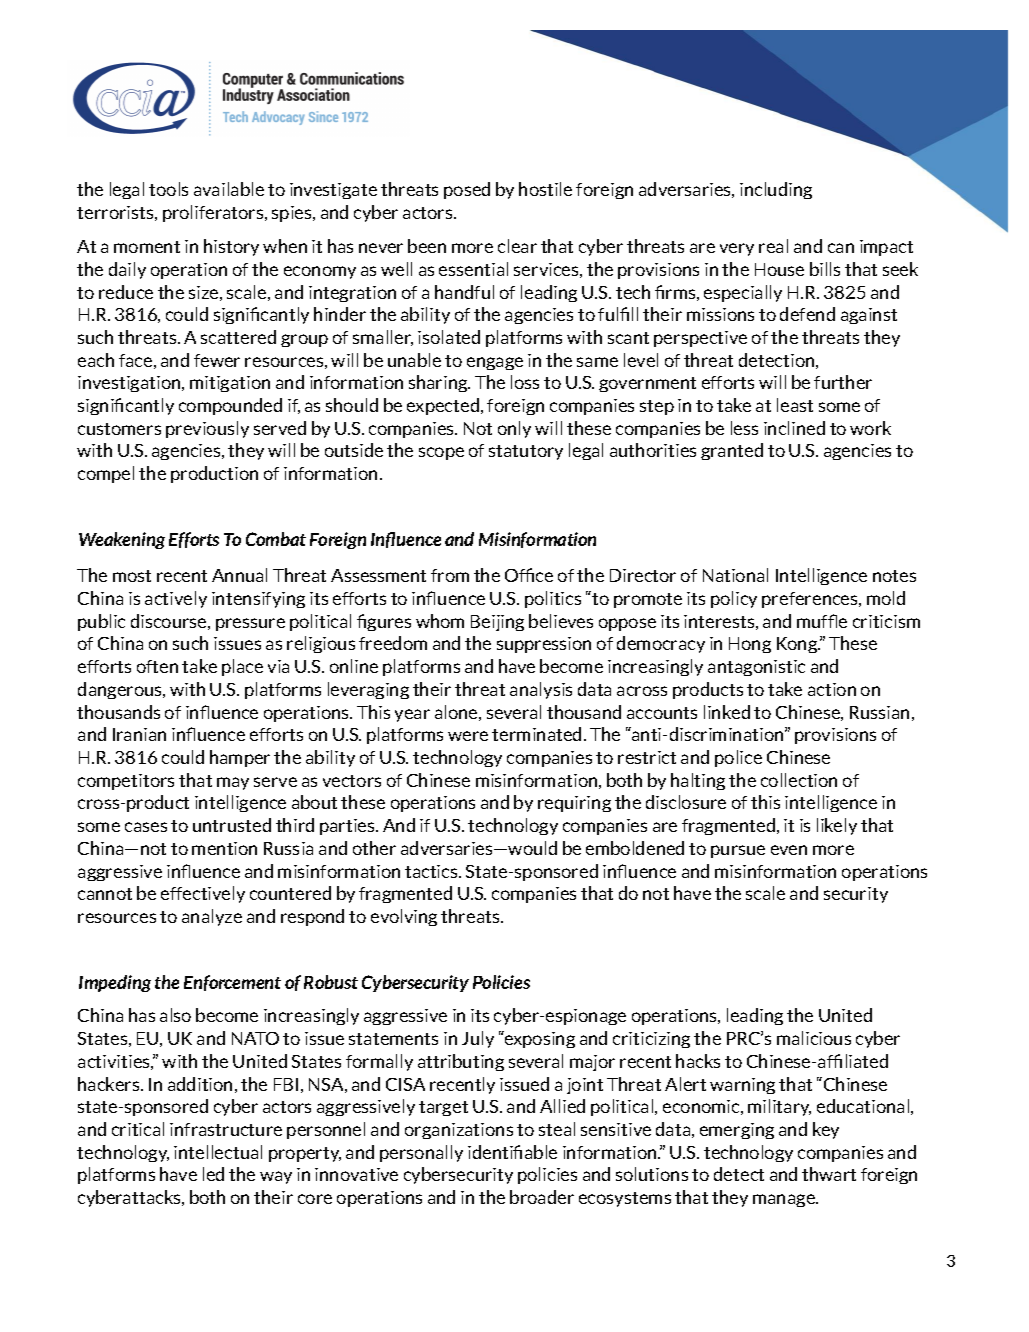 Image resolution: width=1029 pixels, height=1332 pixels. I want to click on clear, so click(517, 246).
